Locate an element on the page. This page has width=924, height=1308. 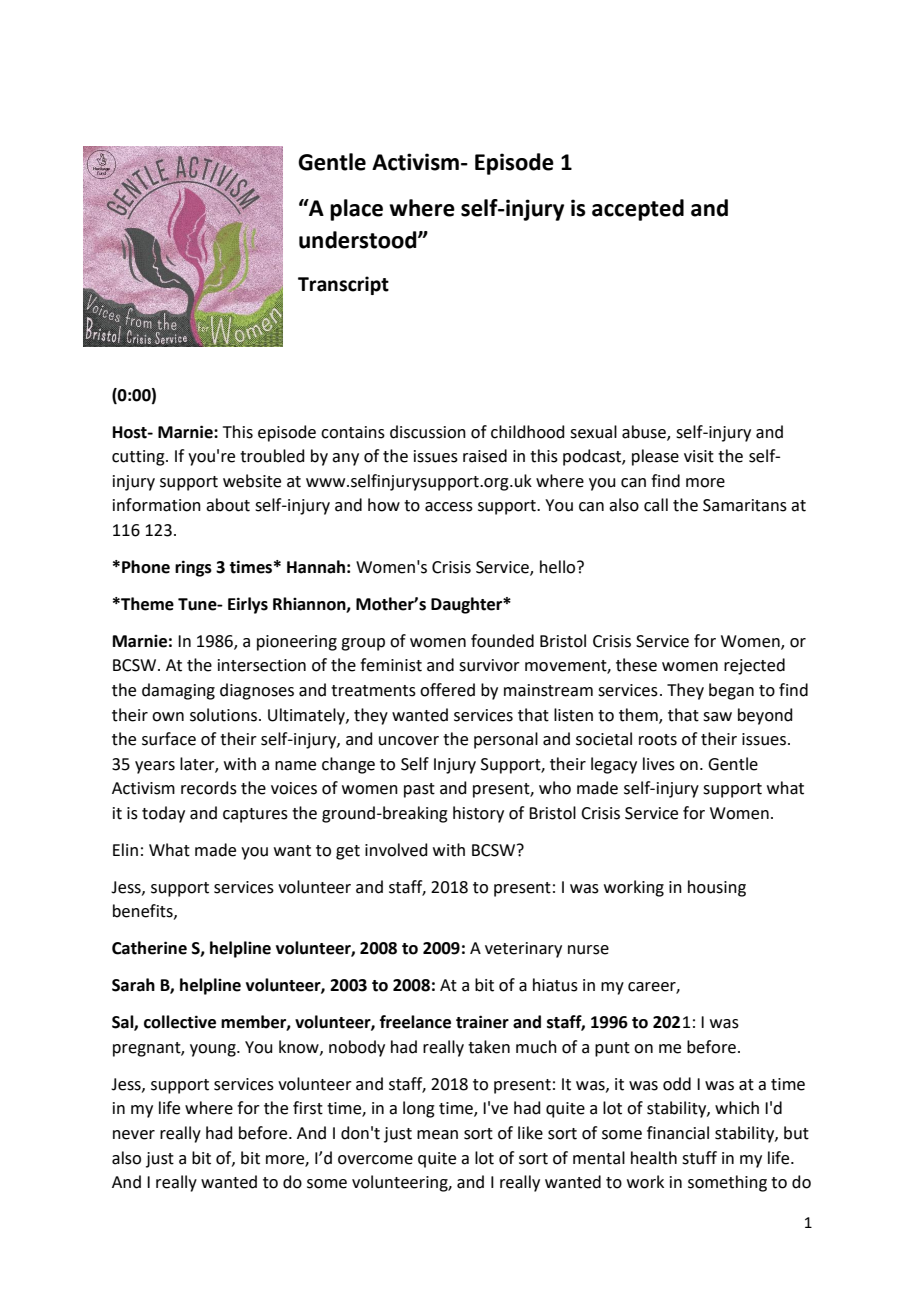
began is located at coordinates (731, 691).
